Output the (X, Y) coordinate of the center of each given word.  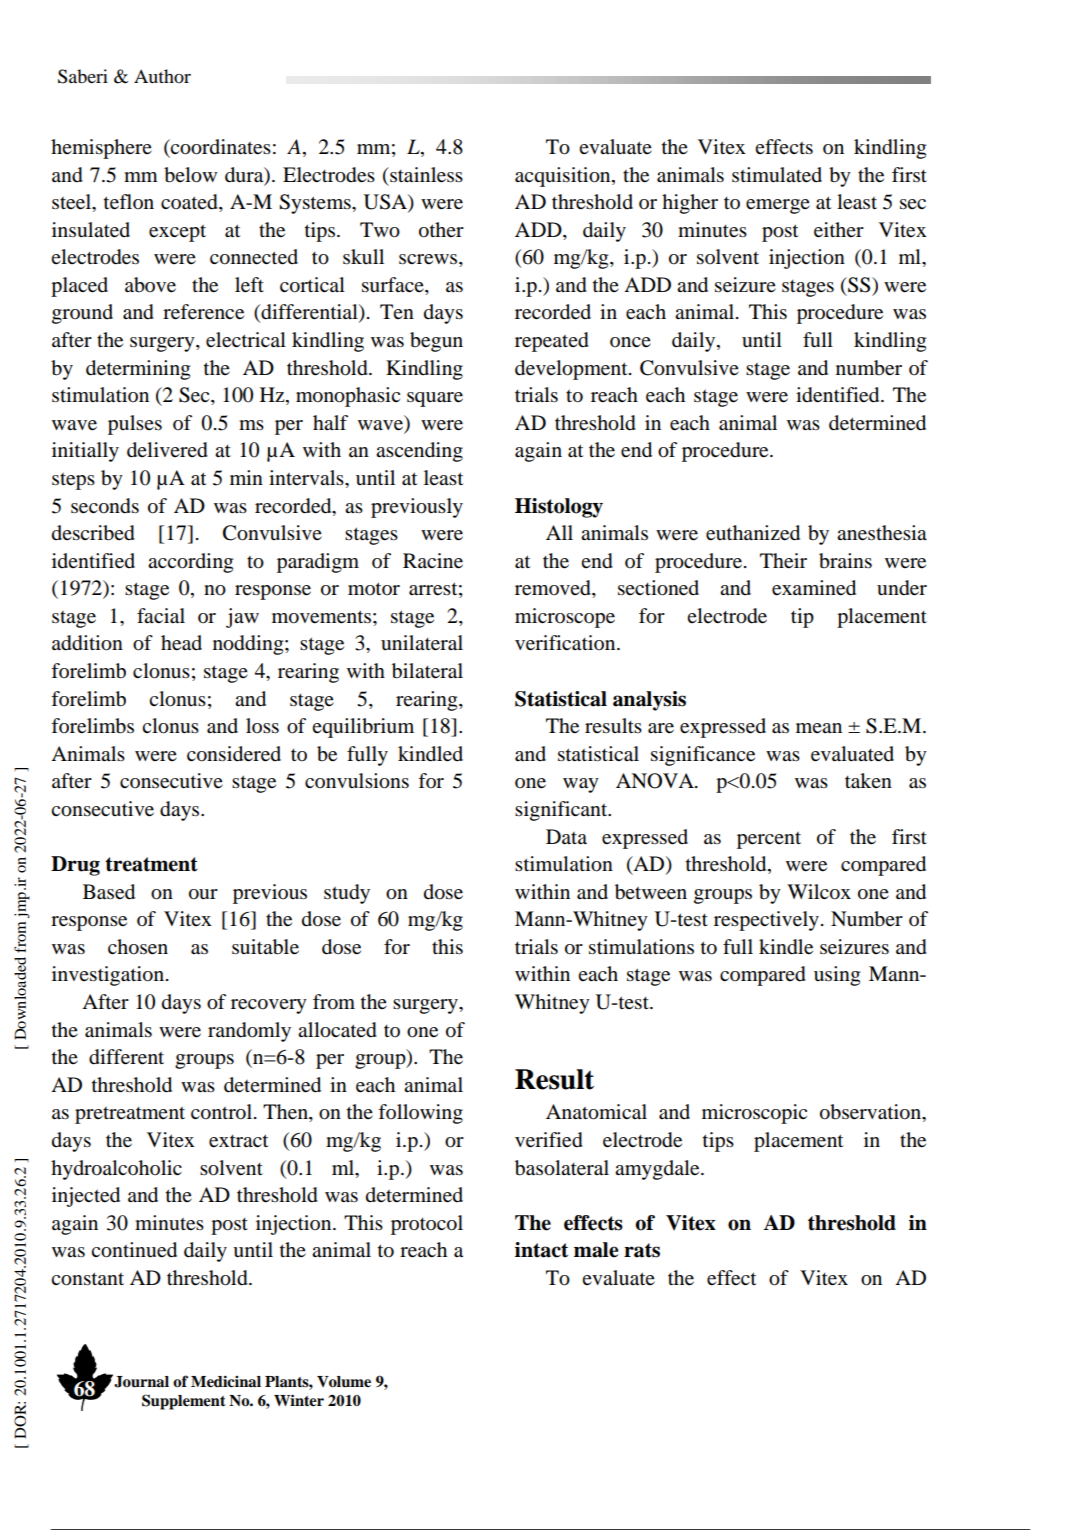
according (190, 563)
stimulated (777, 175)
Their (783, 561)
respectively (766, 921)
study (347, 894)
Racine (433, 561)
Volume (344, 1382)
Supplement (184, 1402)
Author (162, 76)
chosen (138, 947)
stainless (425, 175)
